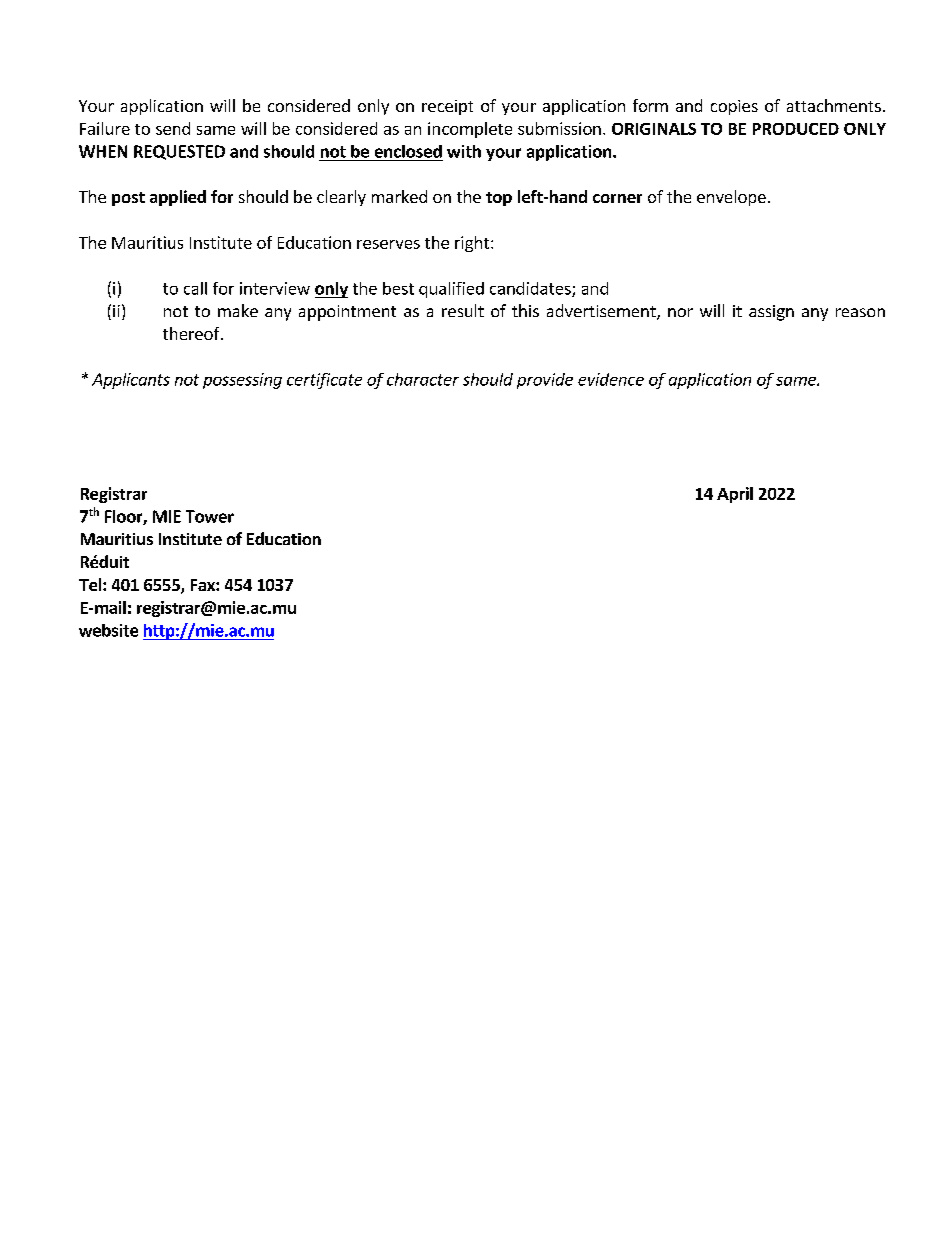 This page has height=1233, width=952. What do you see at coordinates (735, 495) in the page?
I see `April` at bounding box center [735, 495].
